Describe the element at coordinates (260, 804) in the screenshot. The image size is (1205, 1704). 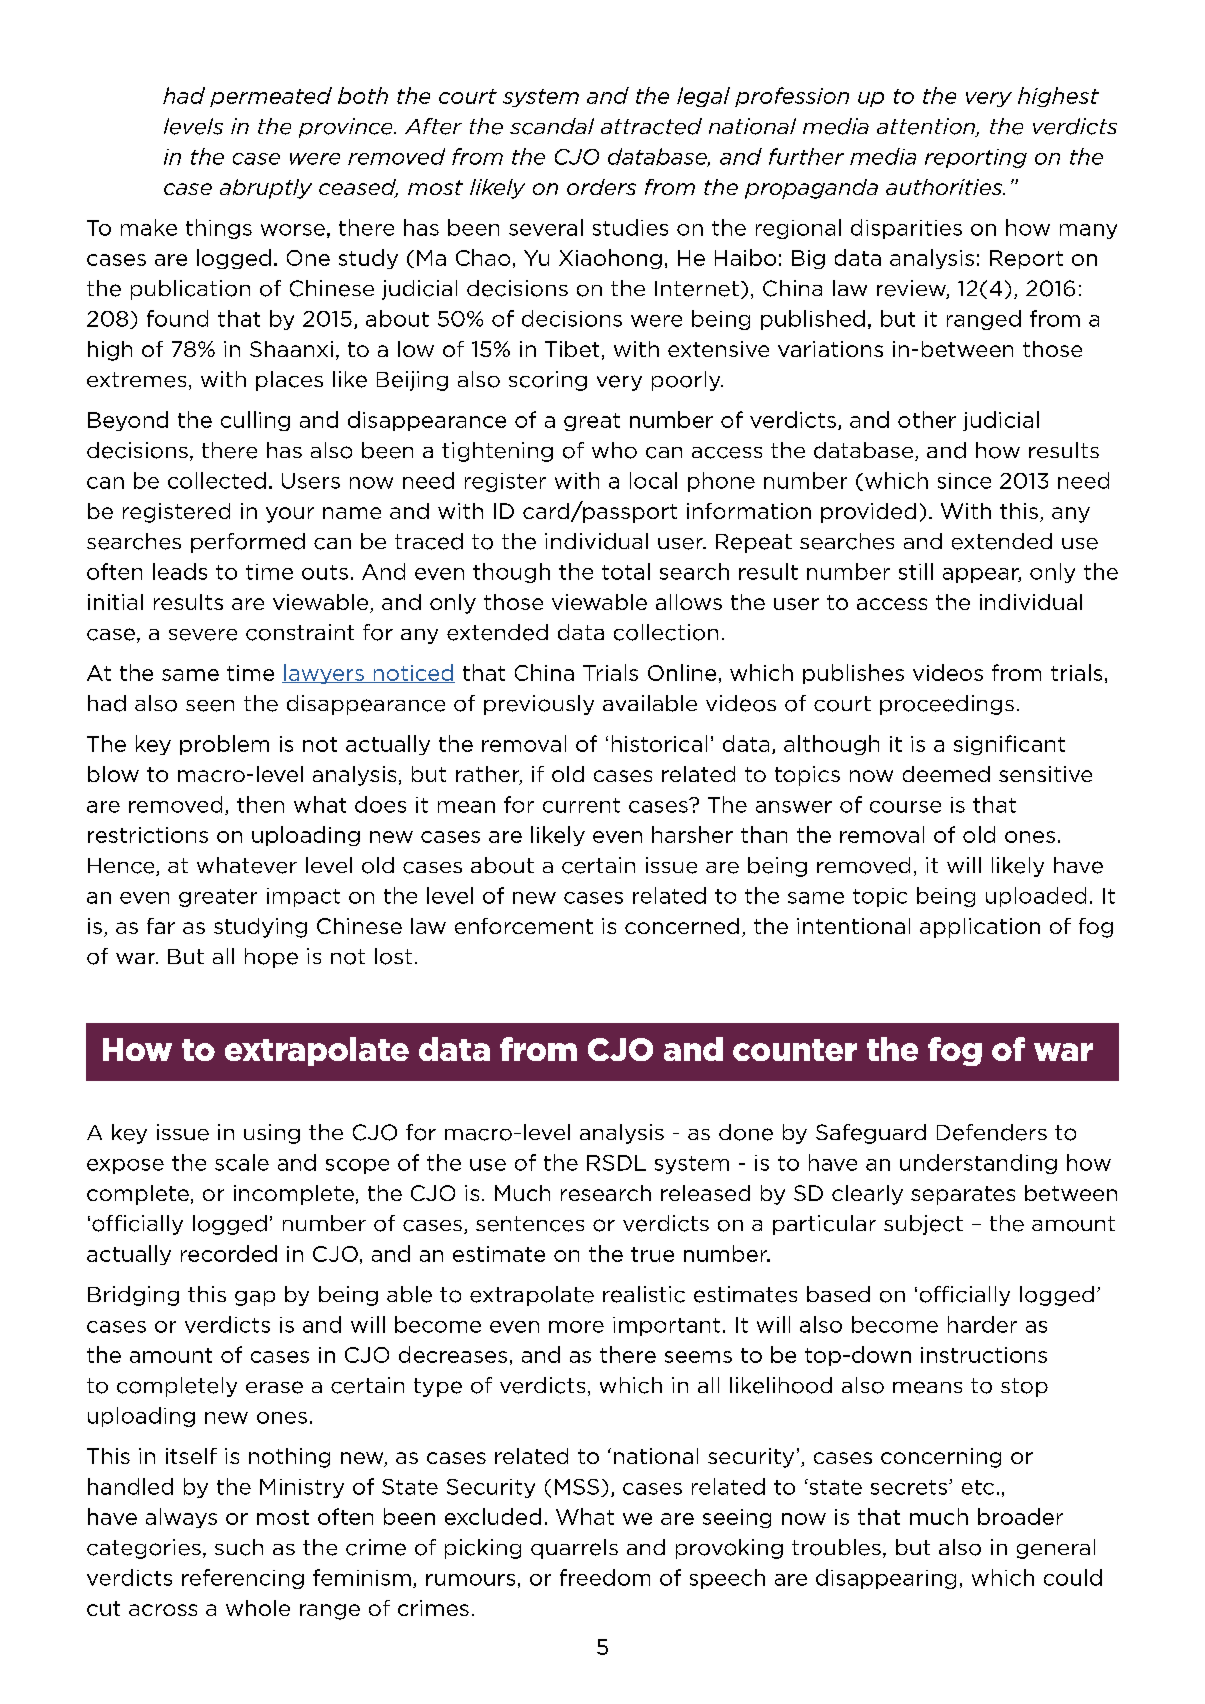
I see `then` at that location.
